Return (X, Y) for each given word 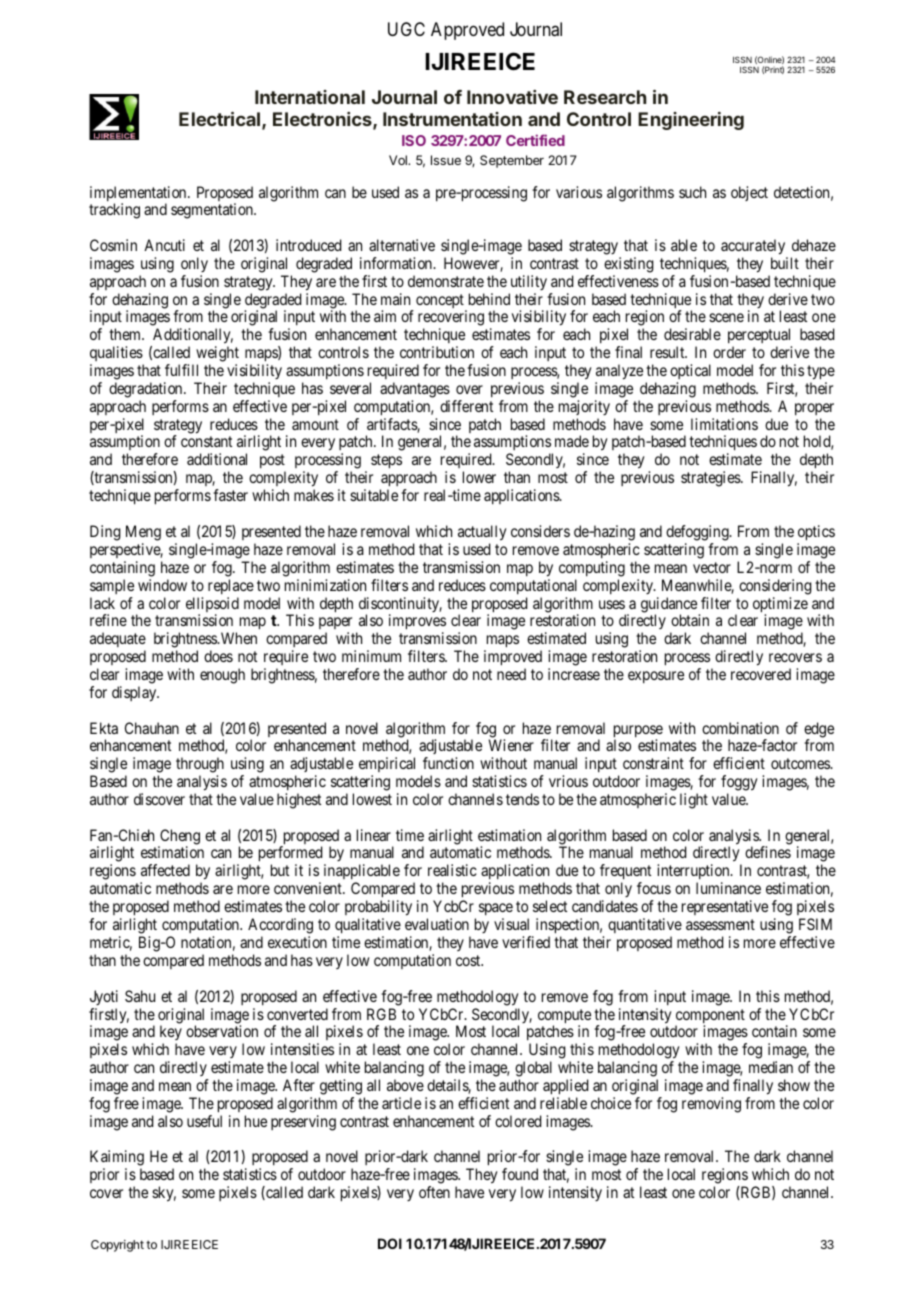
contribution (437, 352)
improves (417, 623)
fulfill (181, 370)
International (310, 97)
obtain (690, 620)
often (434, 1192)
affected (165, 870)
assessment (720, 924)
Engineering (691, 121)
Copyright (117, 1246)
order (729, 352)
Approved (467, 31)
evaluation (437, 924)
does (218, 656)
